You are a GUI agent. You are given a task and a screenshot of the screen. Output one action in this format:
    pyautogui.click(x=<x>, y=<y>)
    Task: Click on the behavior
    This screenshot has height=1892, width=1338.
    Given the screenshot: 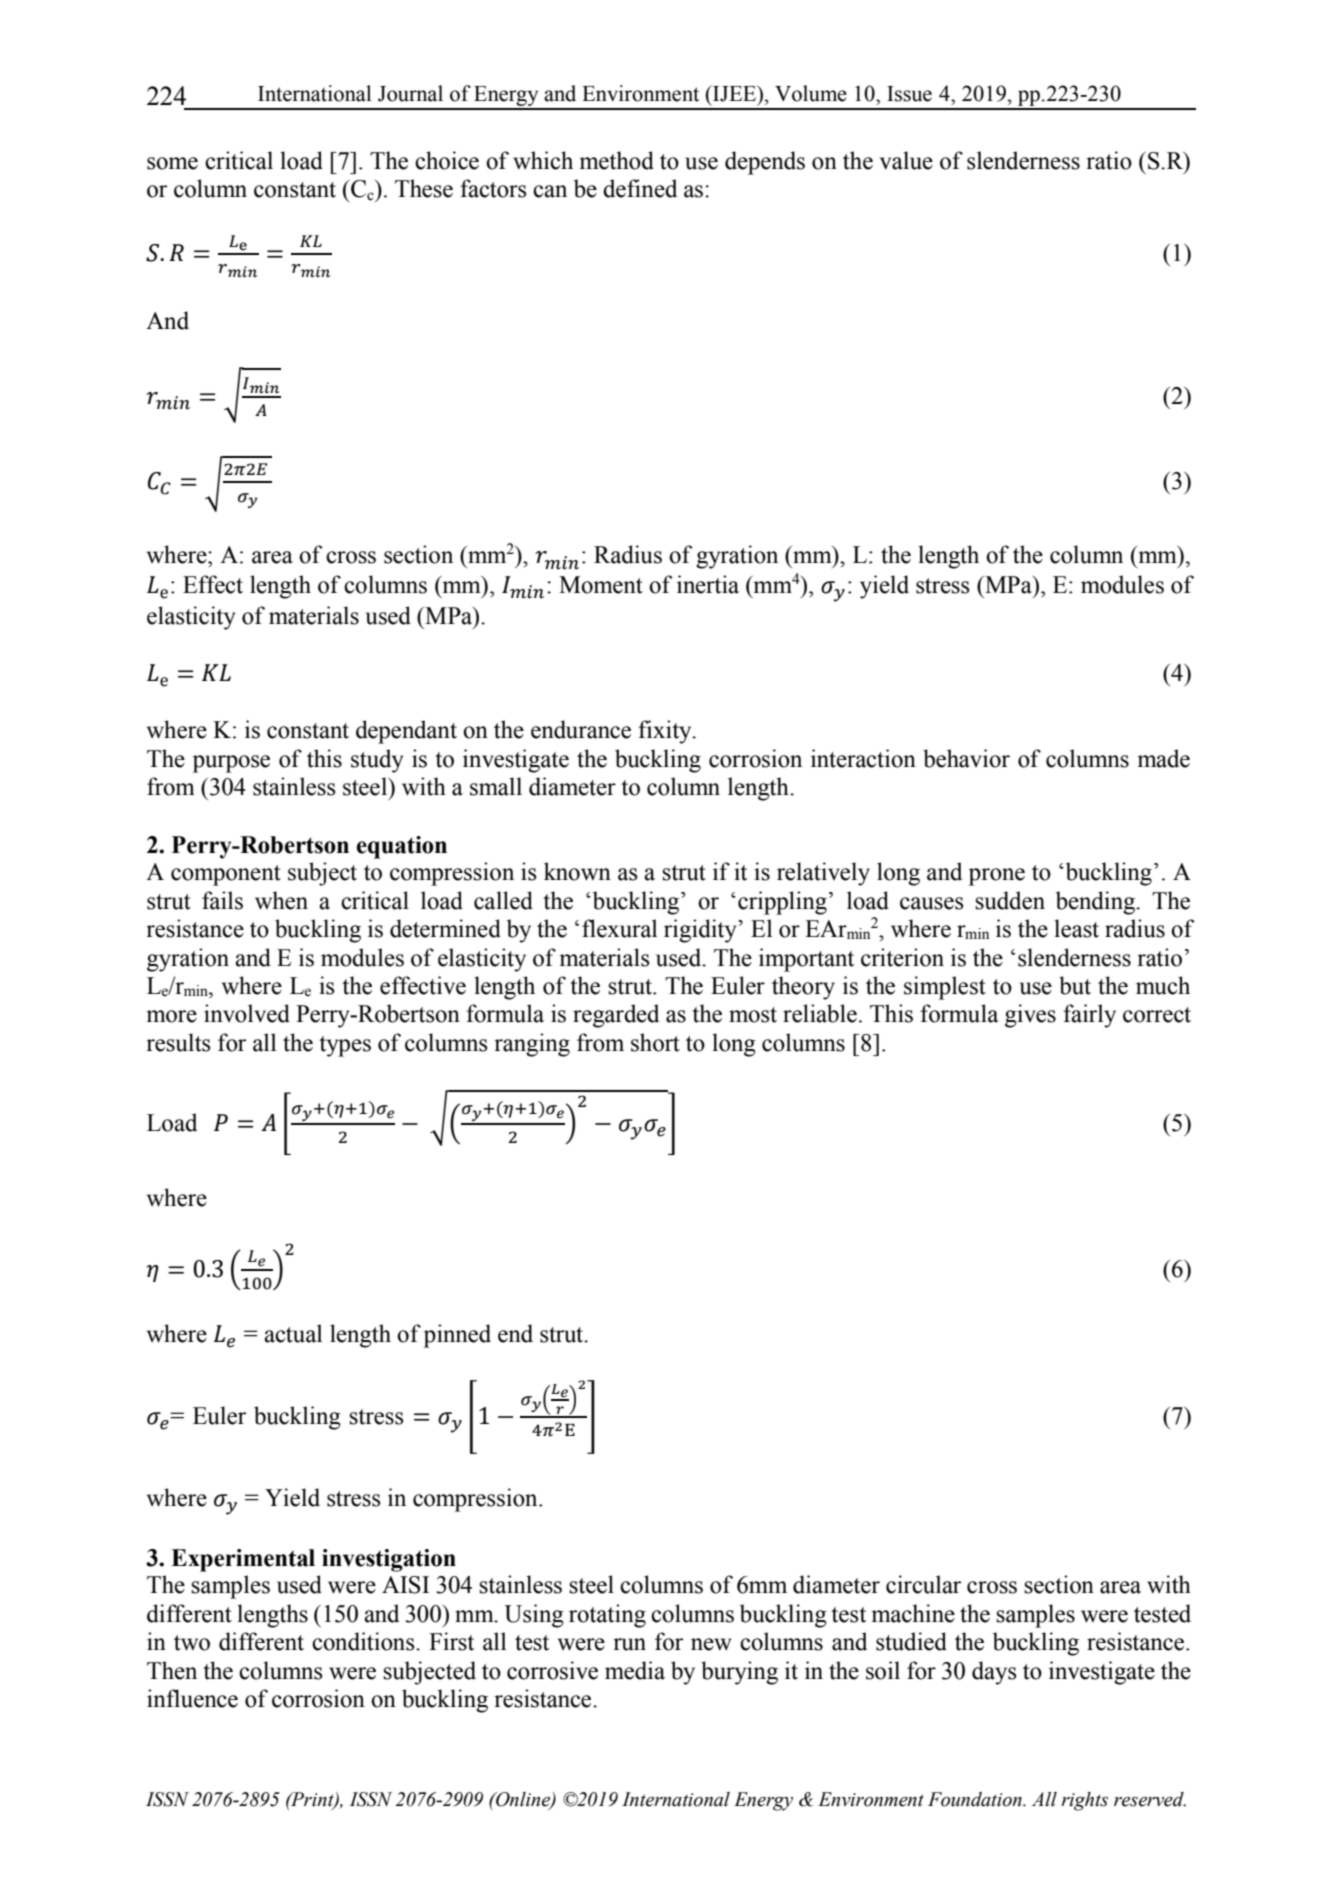 What is the action you would take?
    pyautogui.click(x=966, y=758)
